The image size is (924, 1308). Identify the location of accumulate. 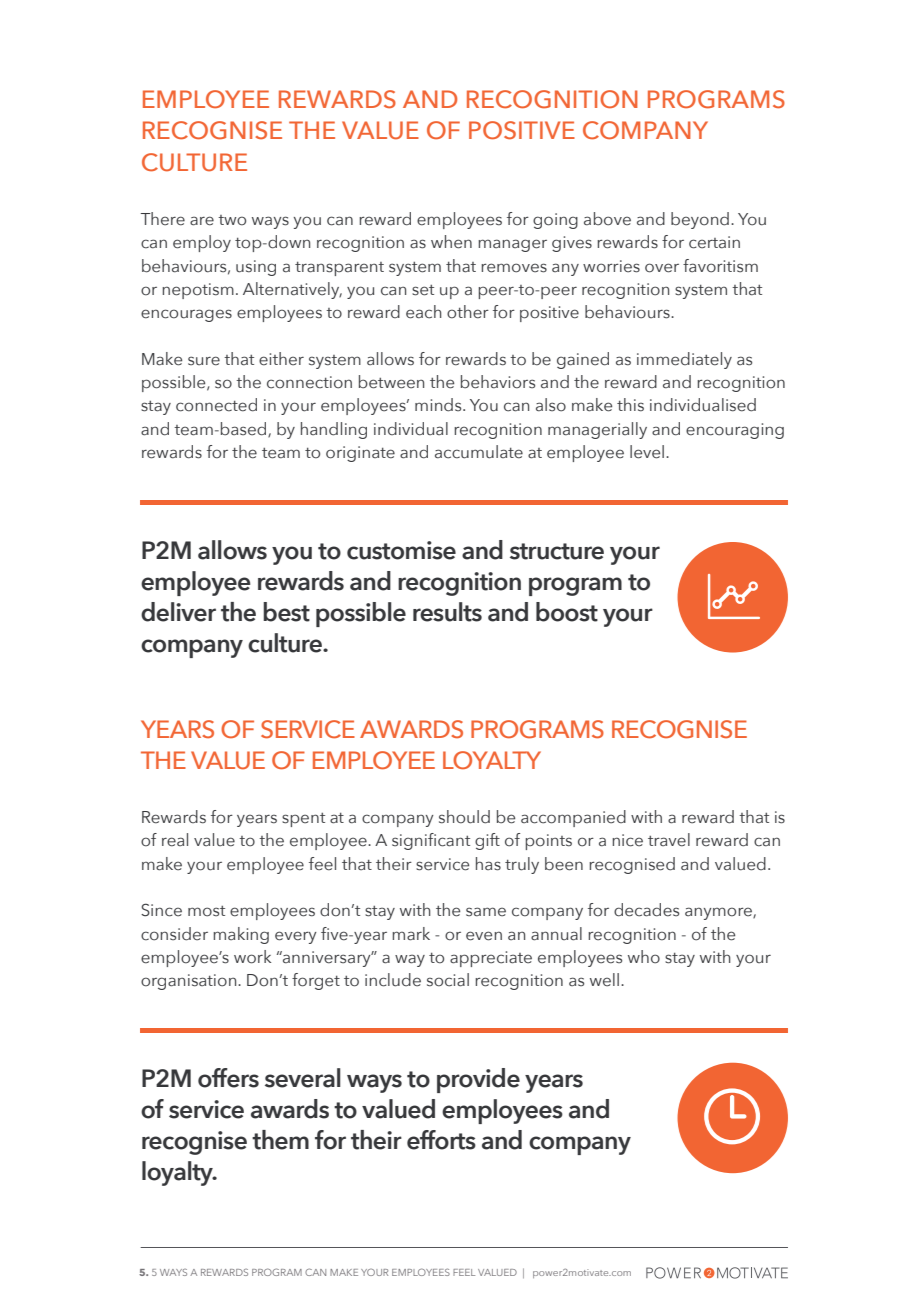
(479, 452).
